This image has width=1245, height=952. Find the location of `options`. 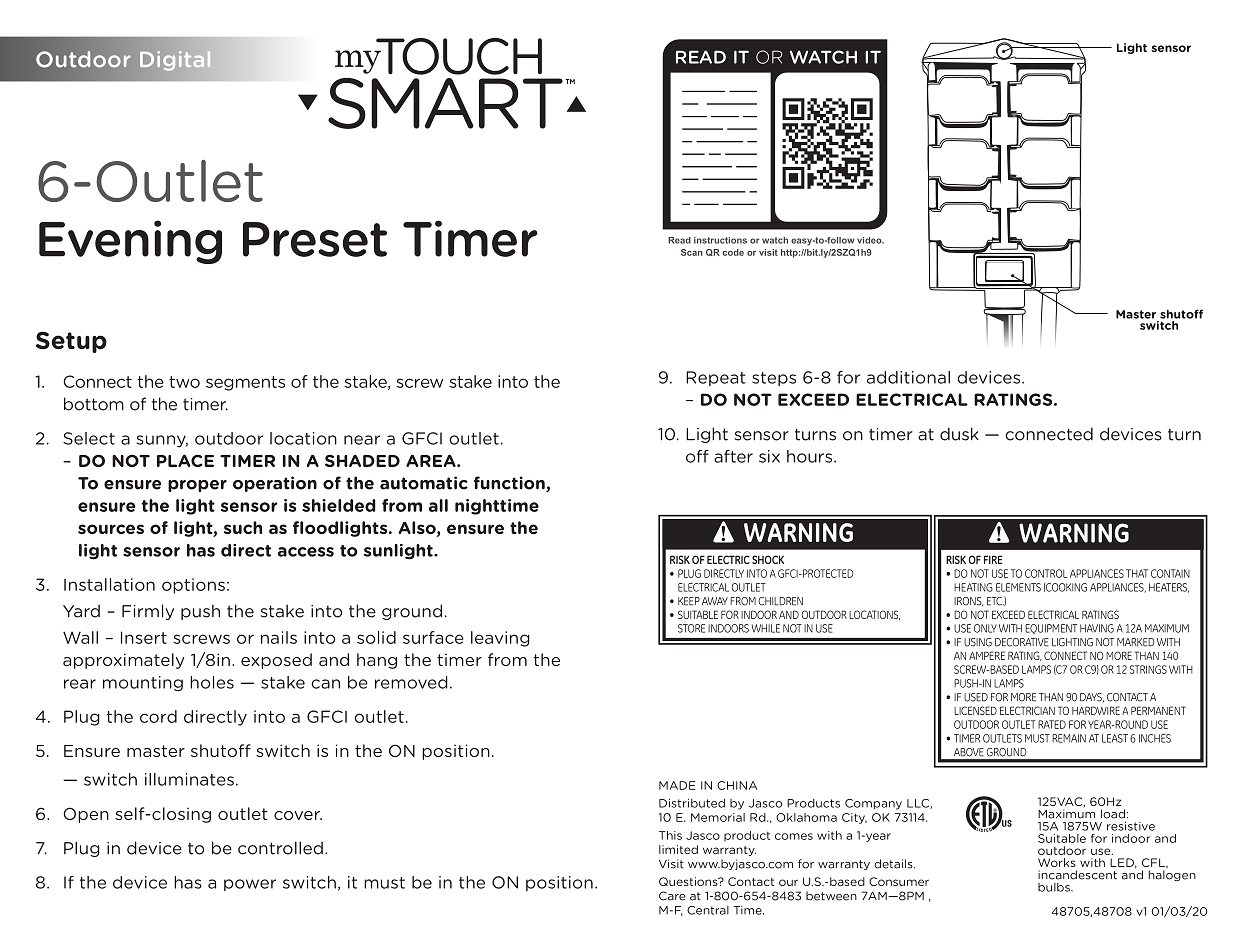

options is located at coordinates (193, 586).
